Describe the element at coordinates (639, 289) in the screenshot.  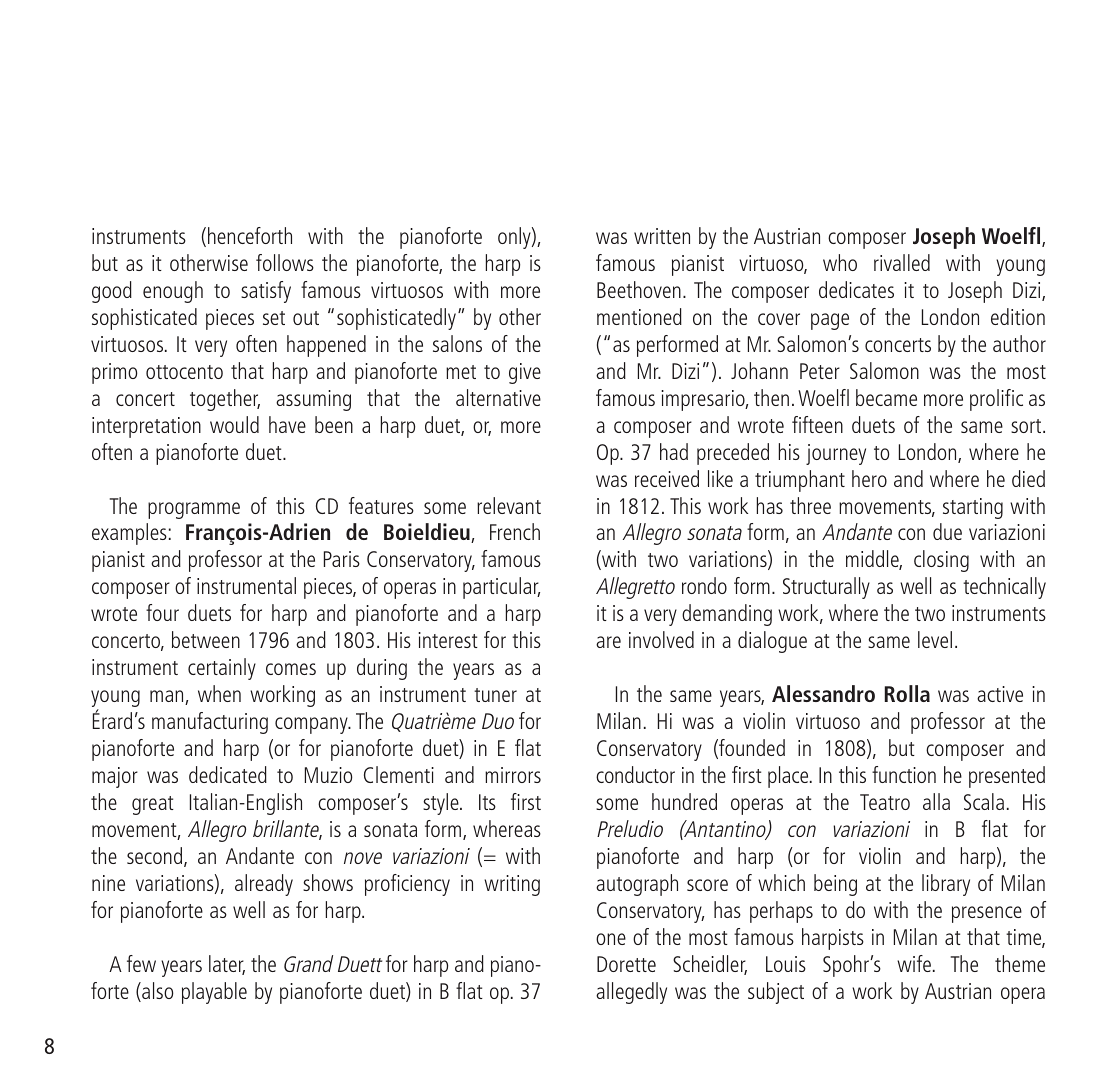
I see `Beethoven` at that location.
